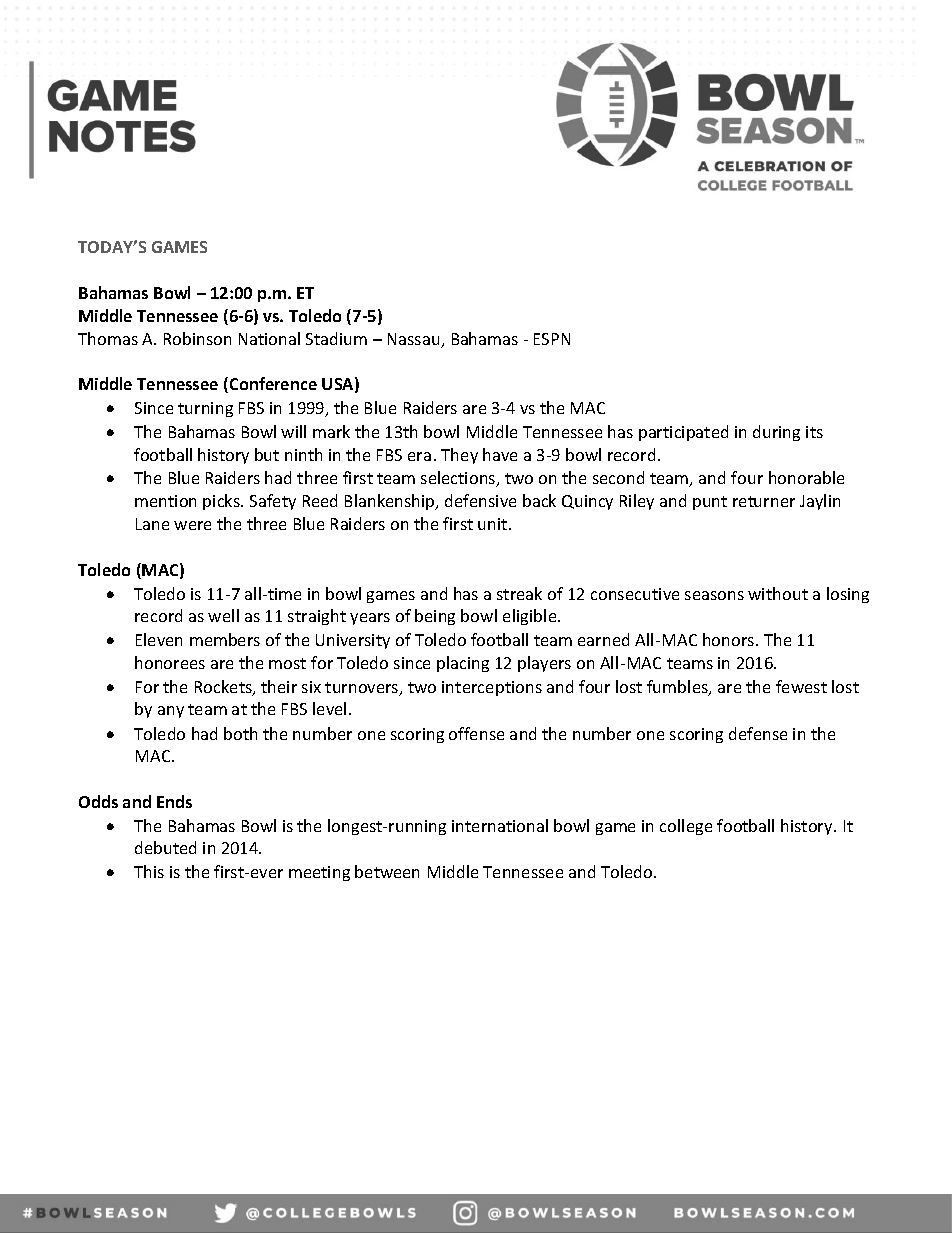 The height and width of the screenshot is (1233, 952). I want to click on ESPN, so click(552, 339).
